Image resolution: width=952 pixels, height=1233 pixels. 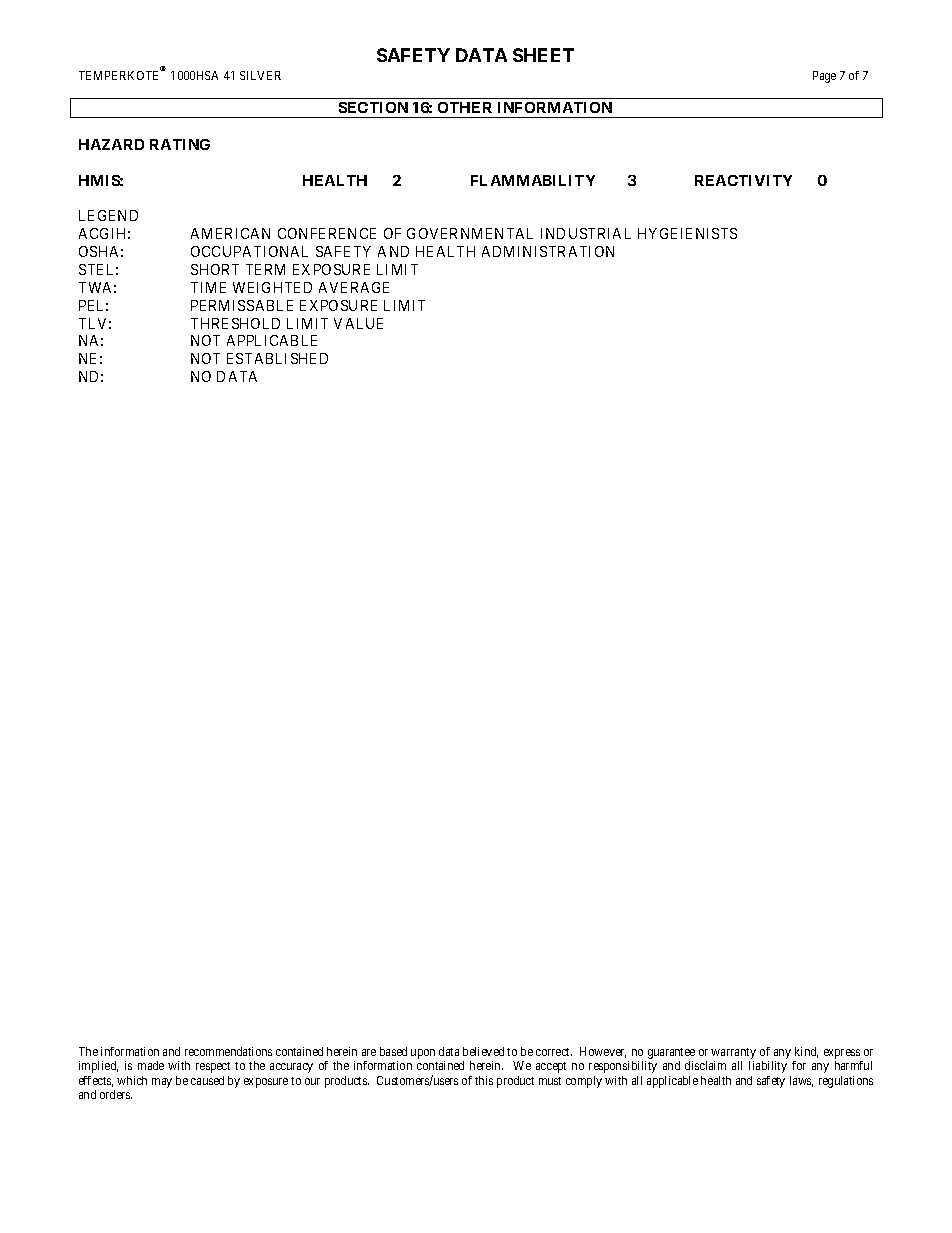 What do you see at coordinates (277, 358) in the screenshot?
I see `ESTABLISHED` at bounding box center [277, 358].
